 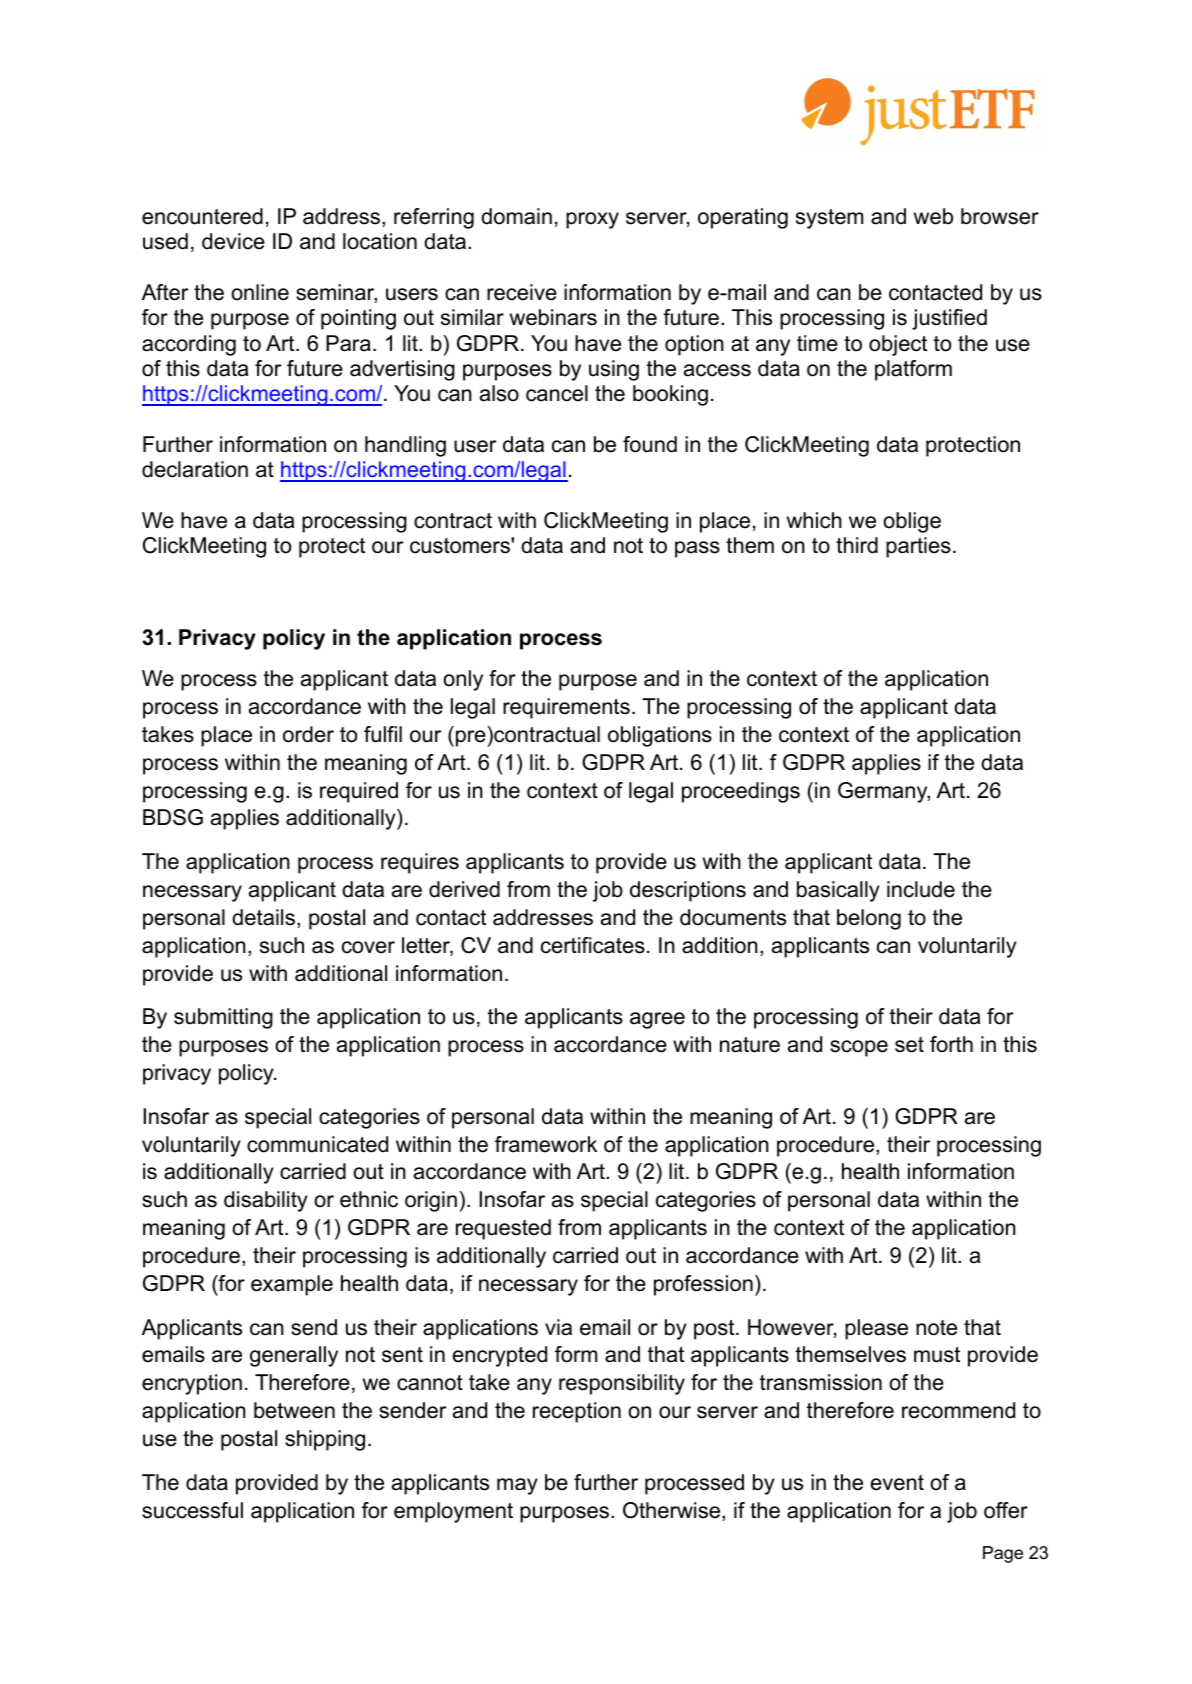 I want to click on successful, so click(x=192, y=1510).
